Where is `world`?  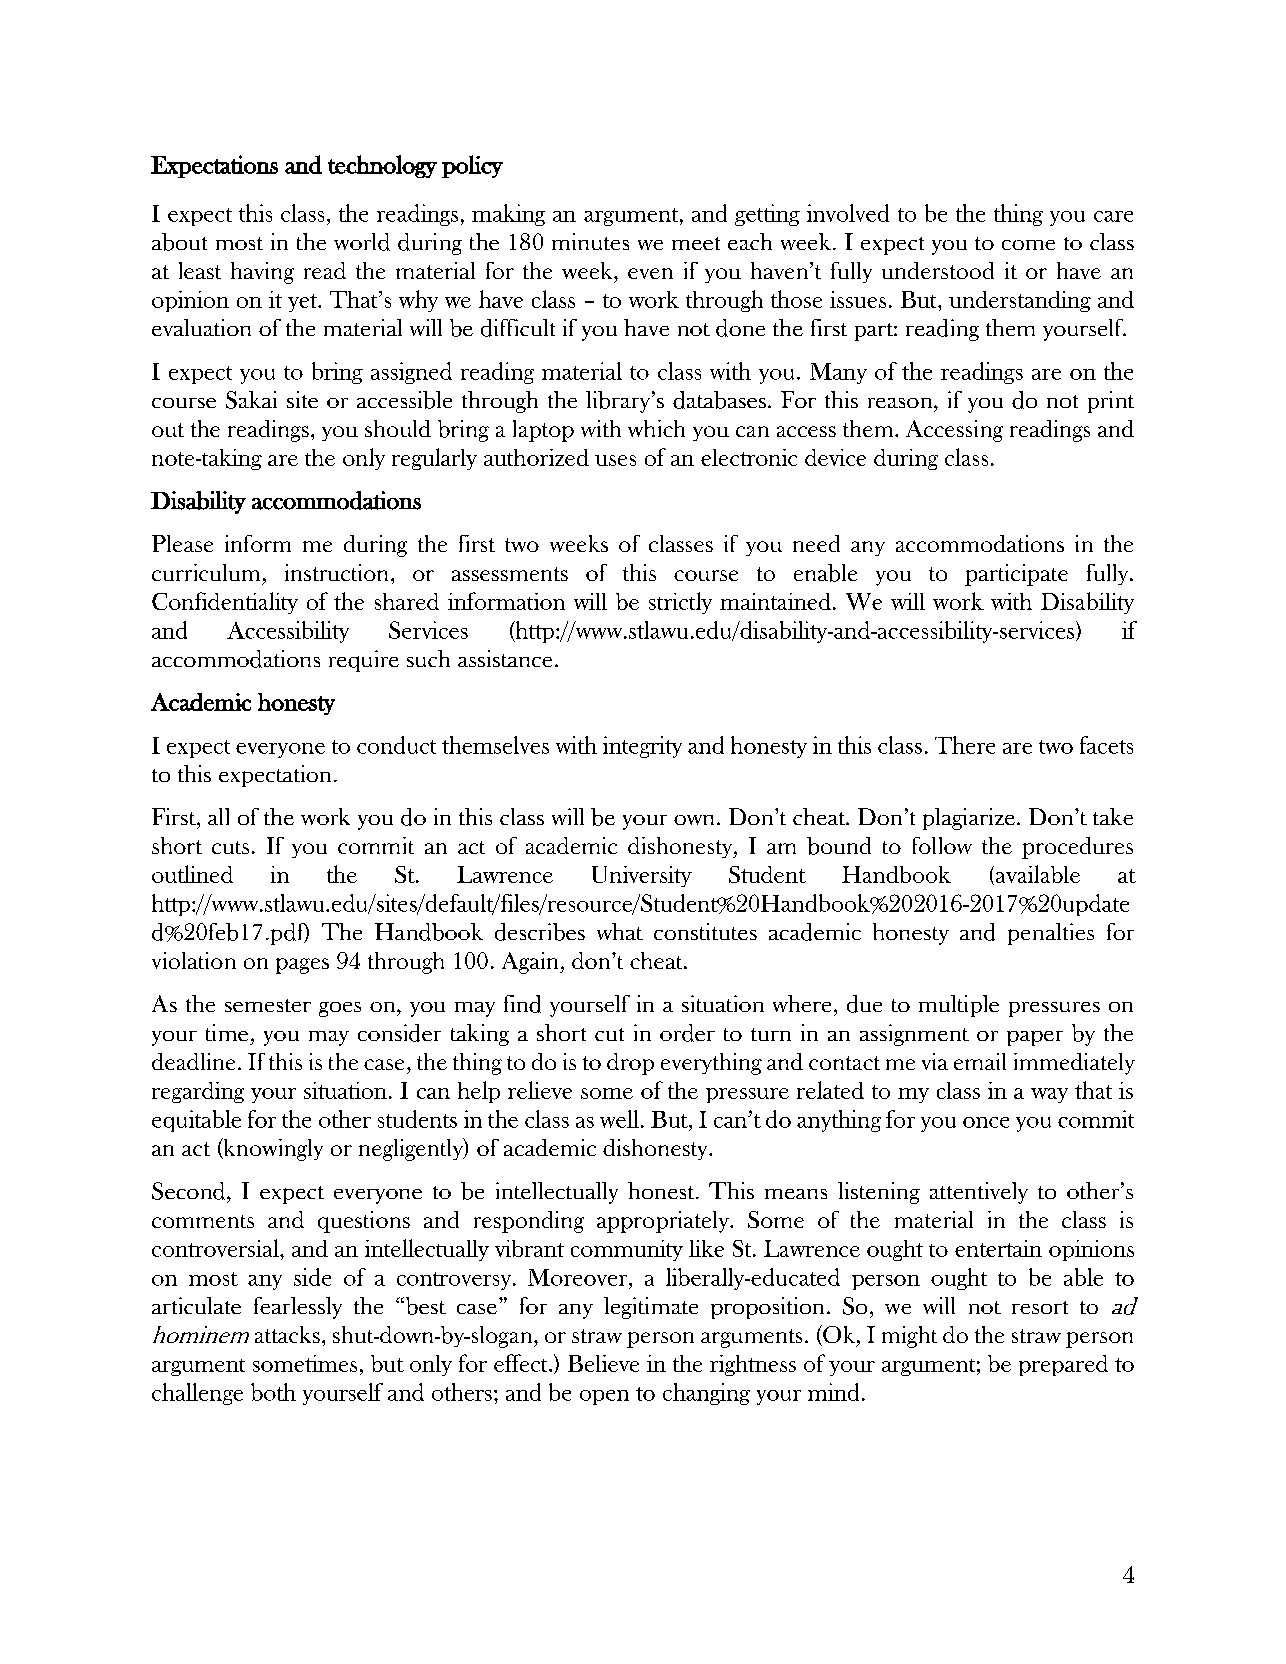
world is located at coordinates (362, 242).
